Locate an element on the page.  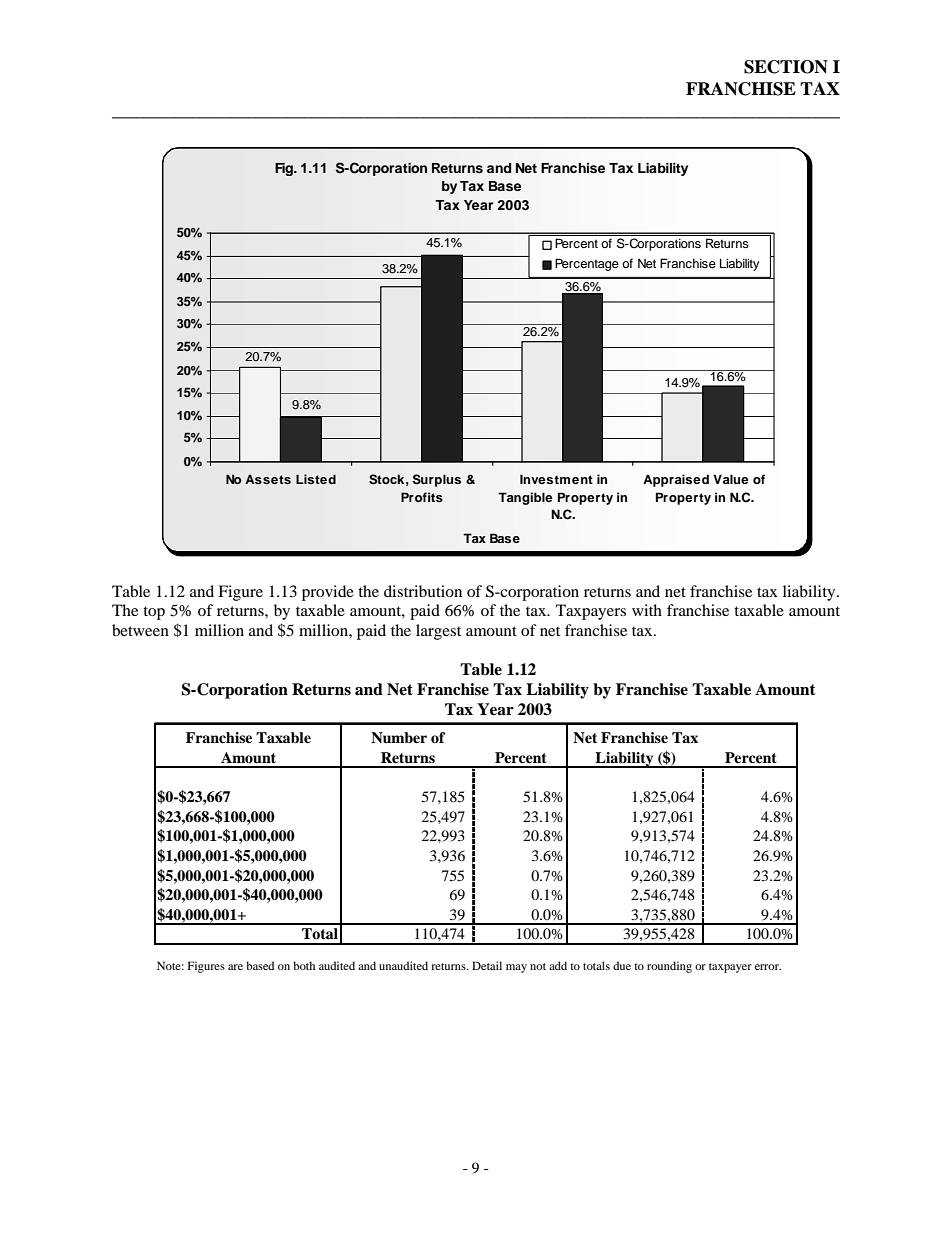
Surplus is located at coordinates (437, 480).
